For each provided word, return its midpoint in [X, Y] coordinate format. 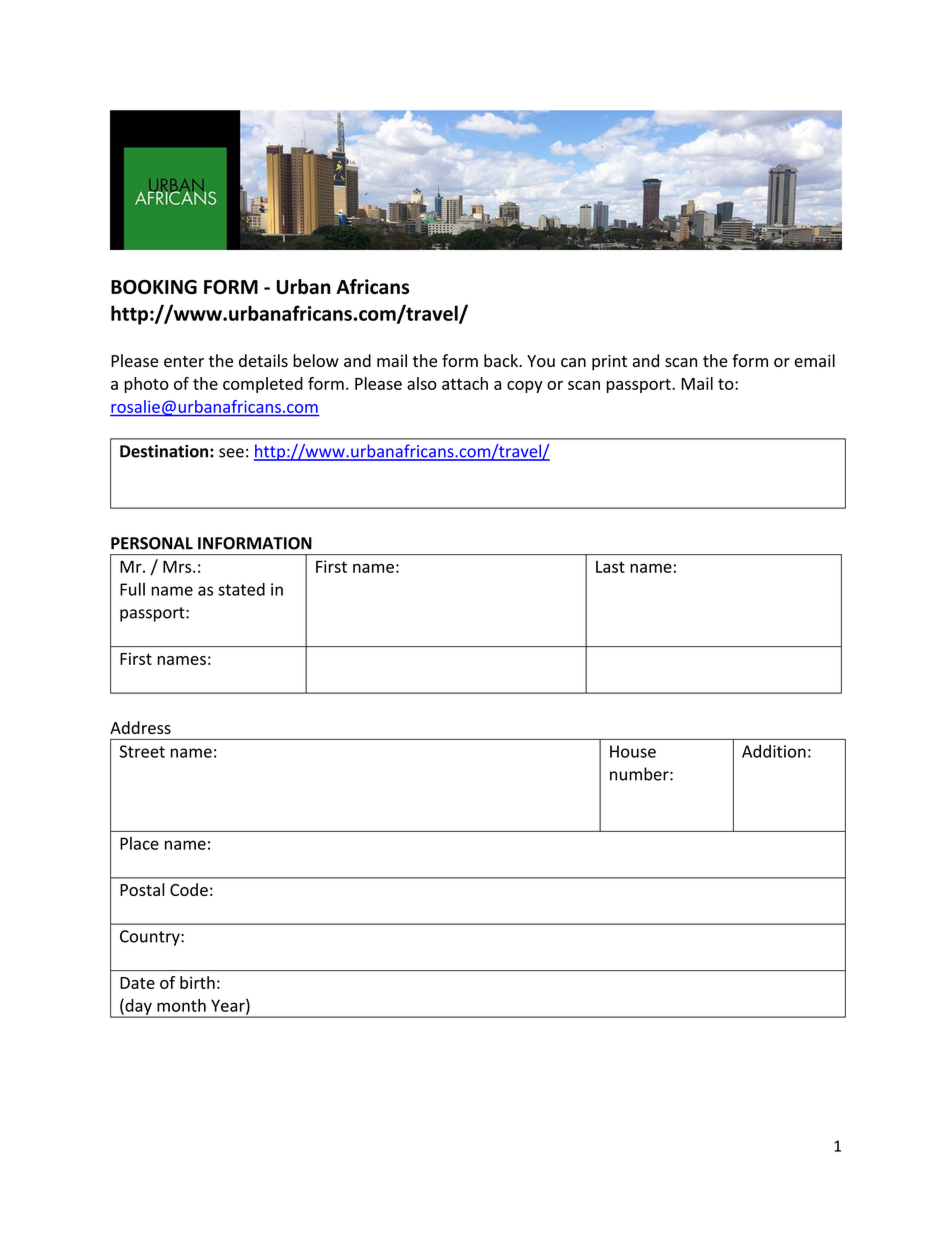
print [609, 363]
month [181, 1005]
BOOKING [154, 287]
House [633, 751]
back [502, 360]
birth [197, 982]
